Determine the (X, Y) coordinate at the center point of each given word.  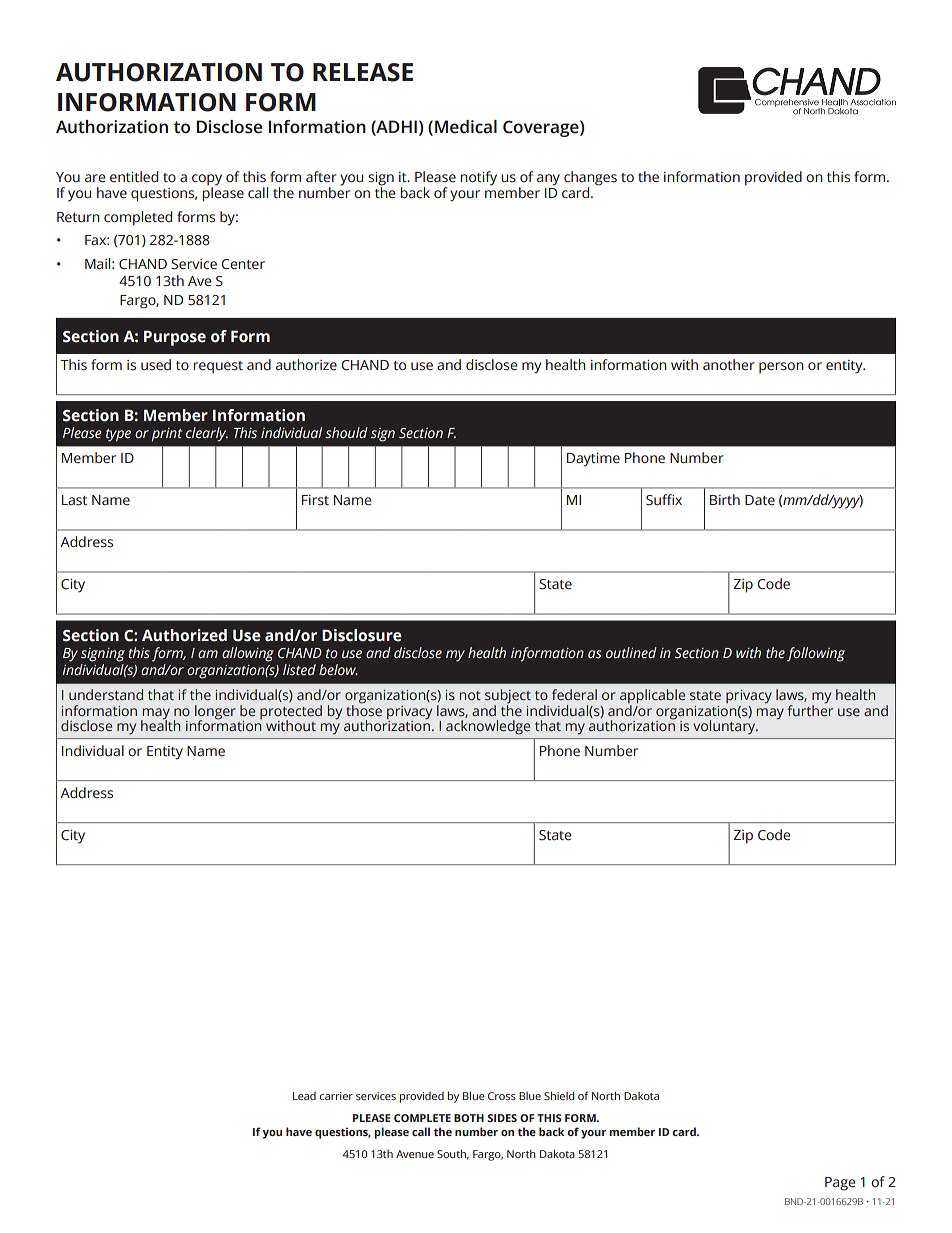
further (810, 709)
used (156, 365)
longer (215, 713)
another (729, 365)
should (346, 432)
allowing (248, 654)
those (364, 709)
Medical (466, 127)
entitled (134, 177)
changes (590, 179)
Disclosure (362, 635)
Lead (304, 1096)
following (816, 654)
